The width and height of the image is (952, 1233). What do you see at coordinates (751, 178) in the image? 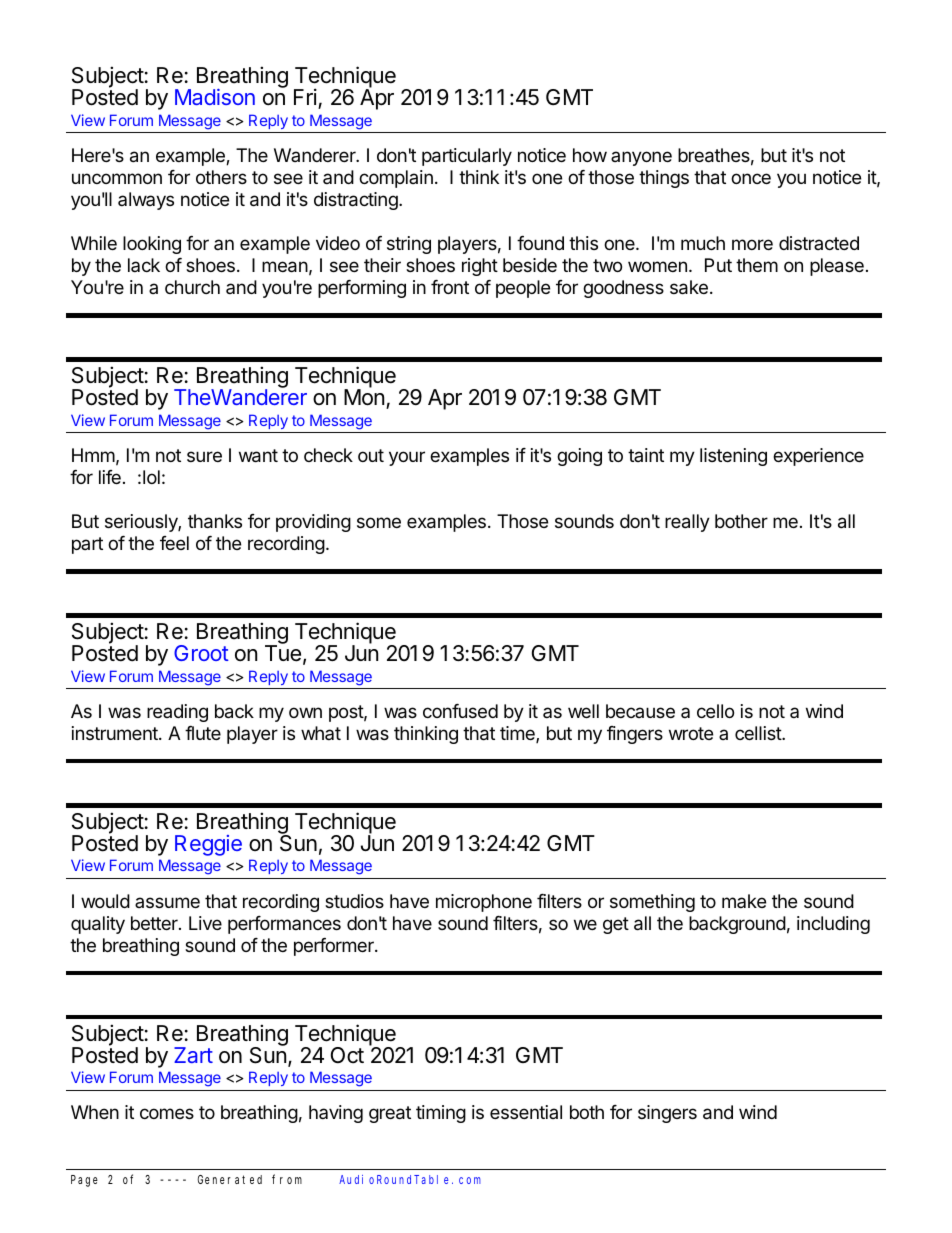
I see `once` at bounding box center [751, 178].
